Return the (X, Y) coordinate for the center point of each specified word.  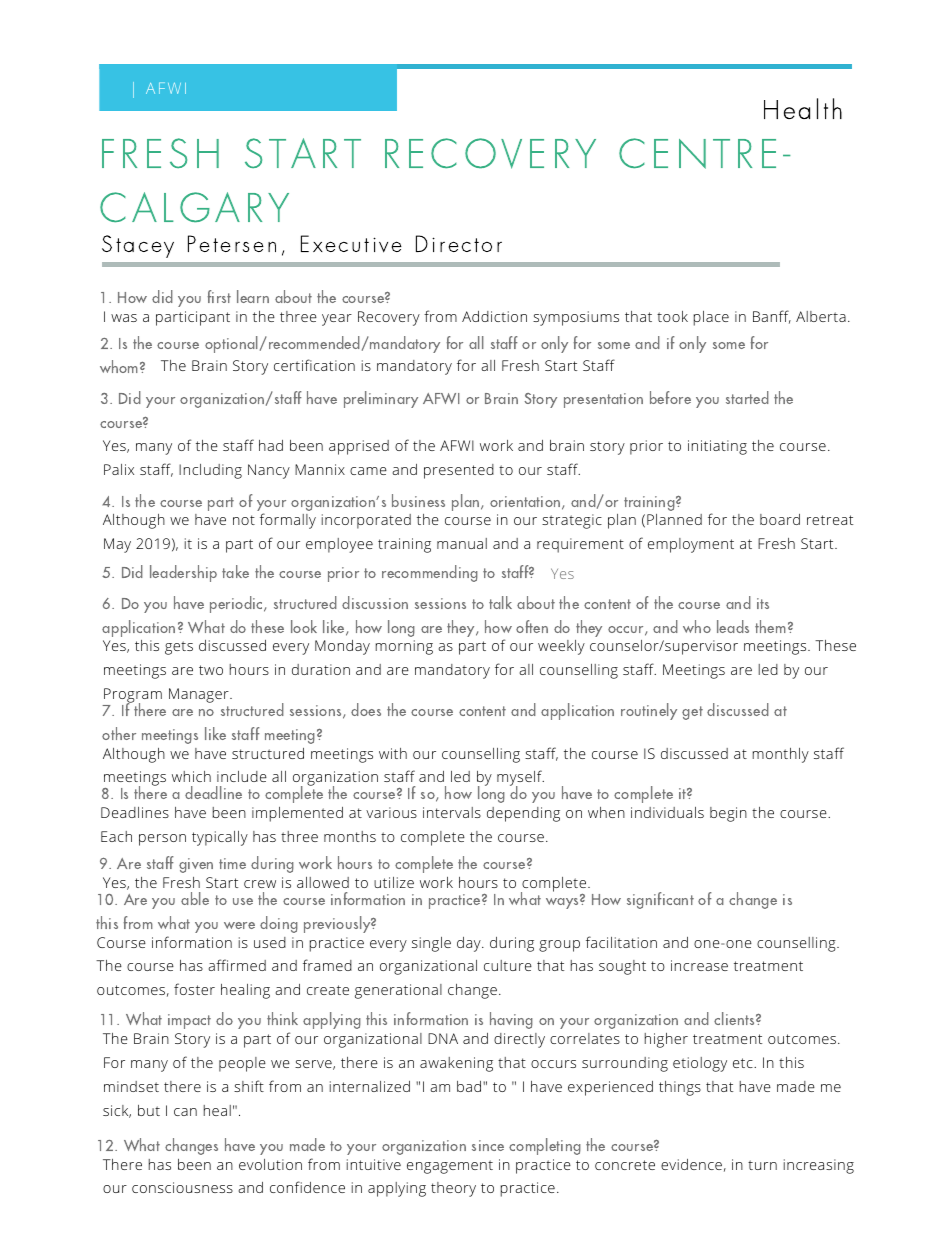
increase (699, 965)
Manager (200, 695)
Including (210, 471)
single (431, 944)
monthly (781, 755)
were (239, 925)
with (393, 753)
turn (762, 1165)
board (780, 519)
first (219, 296)
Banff (772, 317)
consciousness (182, 1187)
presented (459, 471)
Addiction (494, 316)
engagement (450, 1167)
